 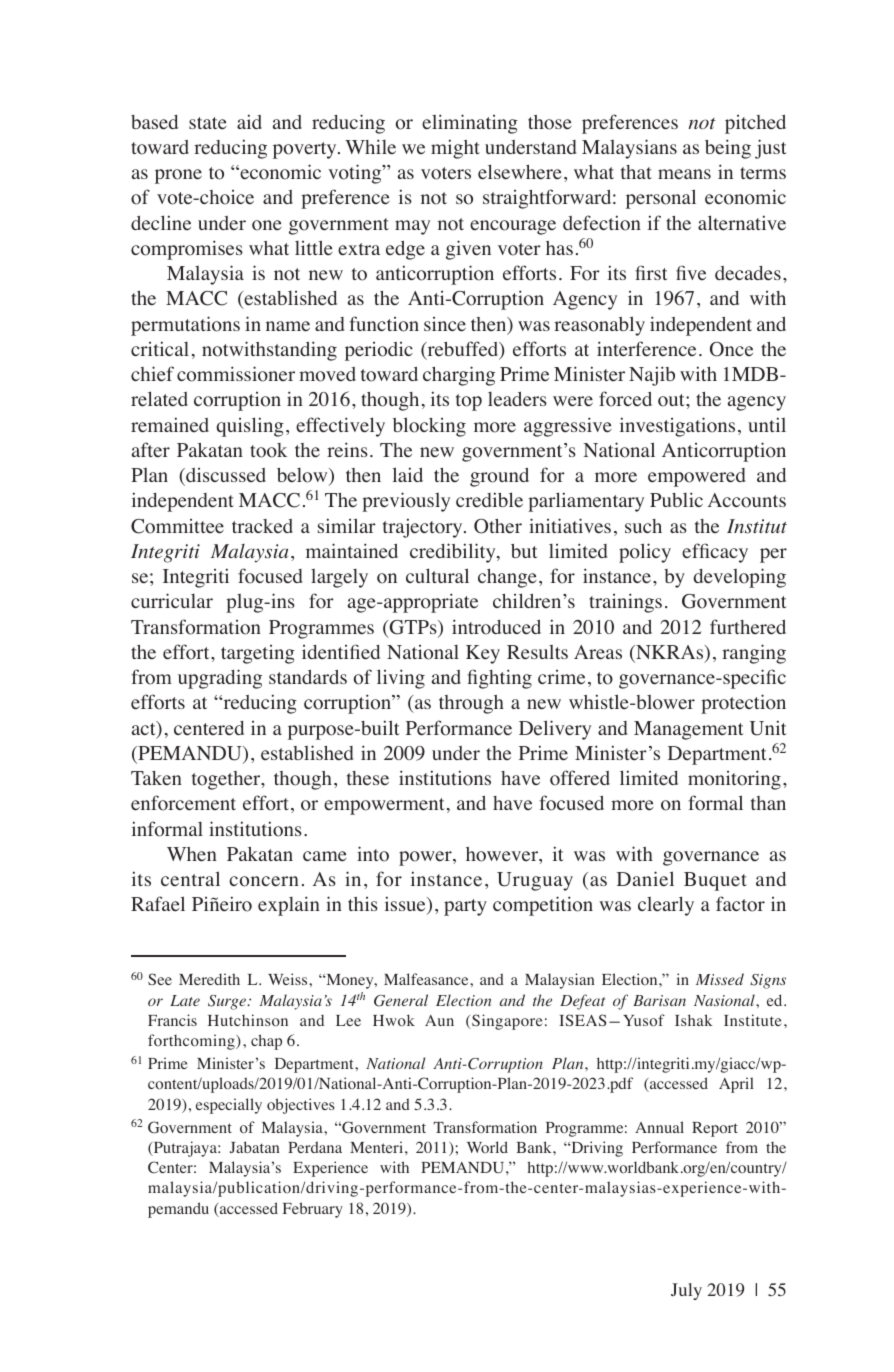 I want to click on Malfeasance, so click(x=427, y=979).
